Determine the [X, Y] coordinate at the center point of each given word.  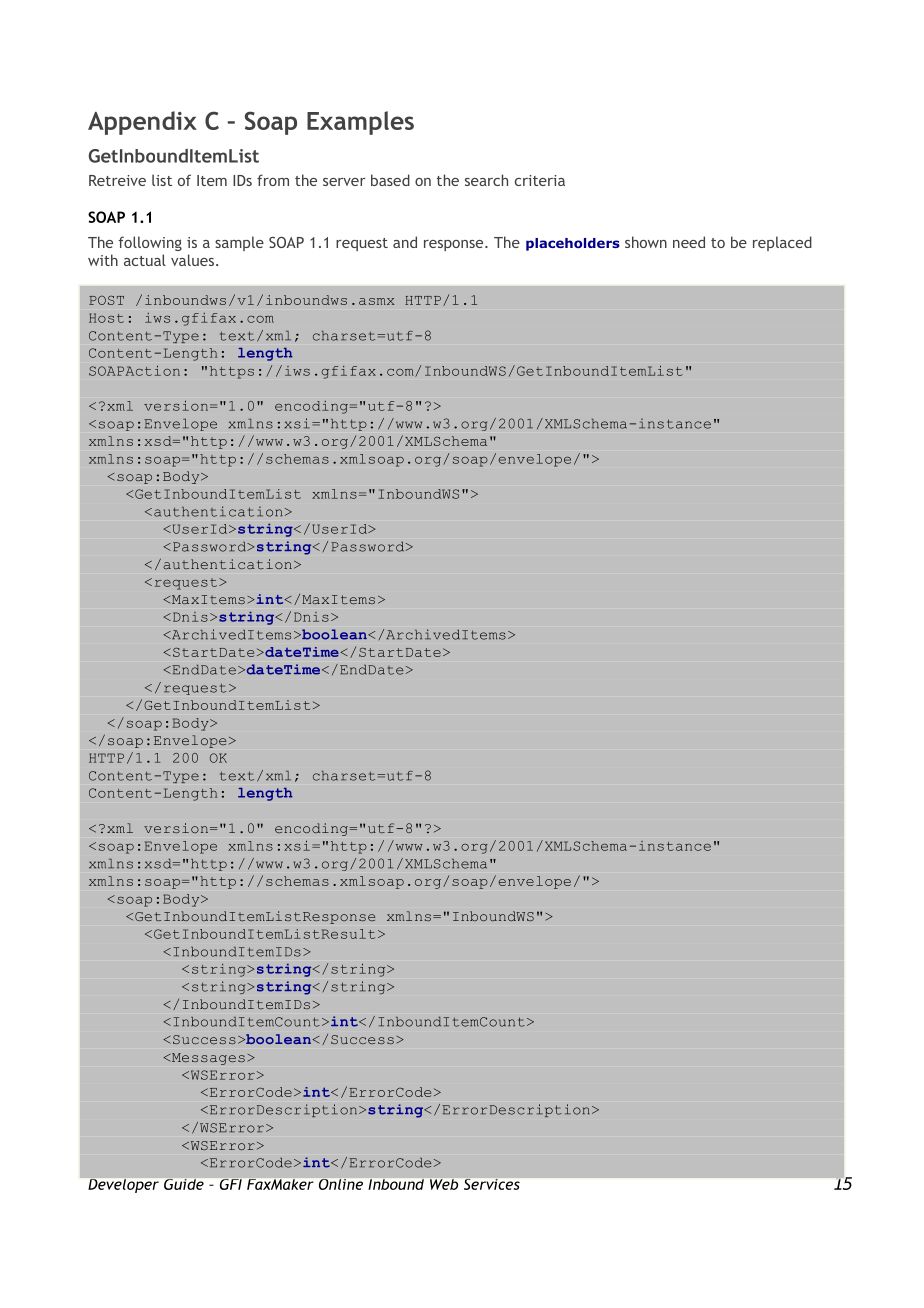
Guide [184, 1184]
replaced [782, 243]
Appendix [142, 123]
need [689, 242]
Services [492, 1184]
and [405, 242]
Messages [207, 1059]
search [486, 180]
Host [106, 318]
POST [106, 300]
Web [444, 1184]
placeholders [573, 244]
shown [646, 242]
